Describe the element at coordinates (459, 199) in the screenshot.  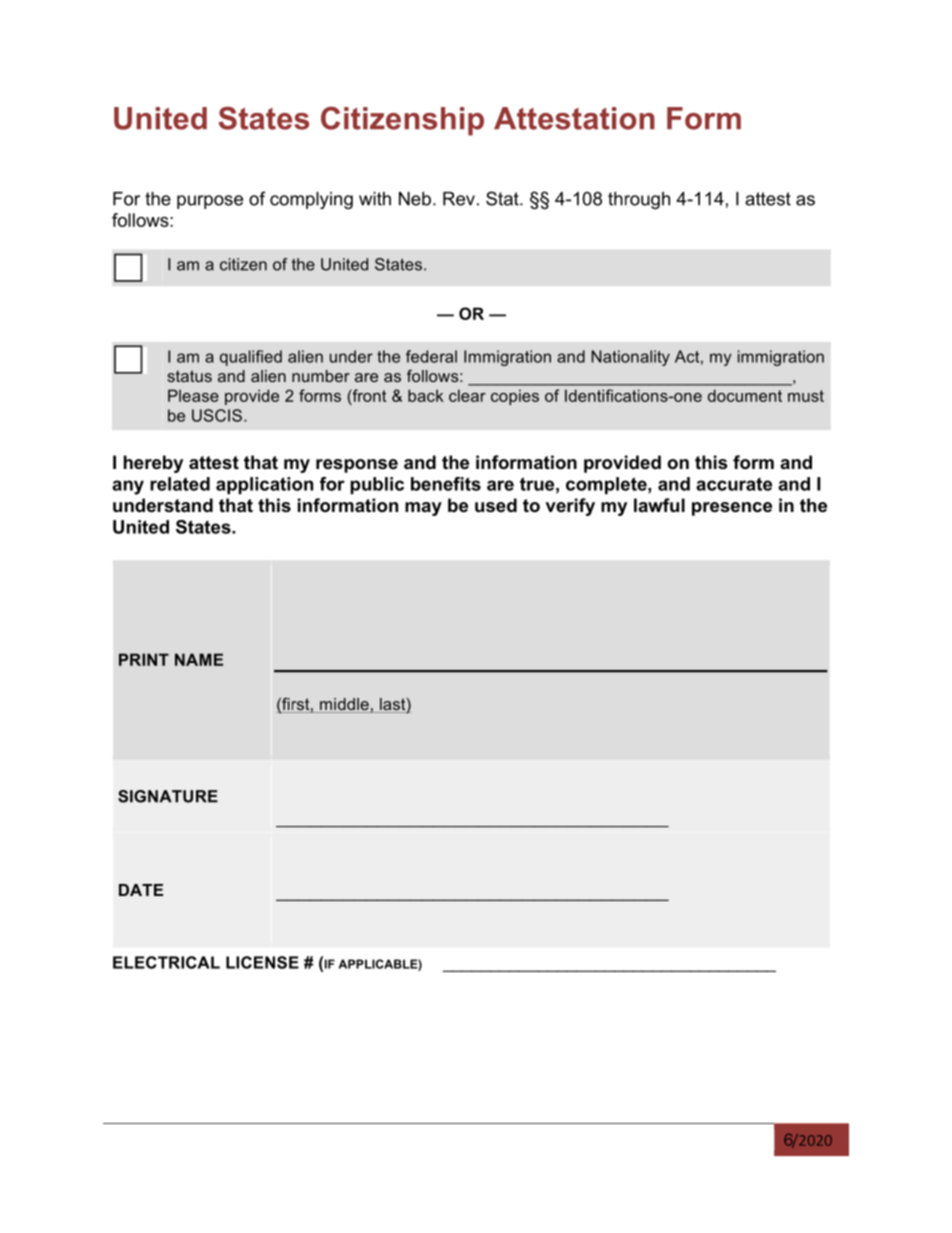
I see `Rev` at that location.
